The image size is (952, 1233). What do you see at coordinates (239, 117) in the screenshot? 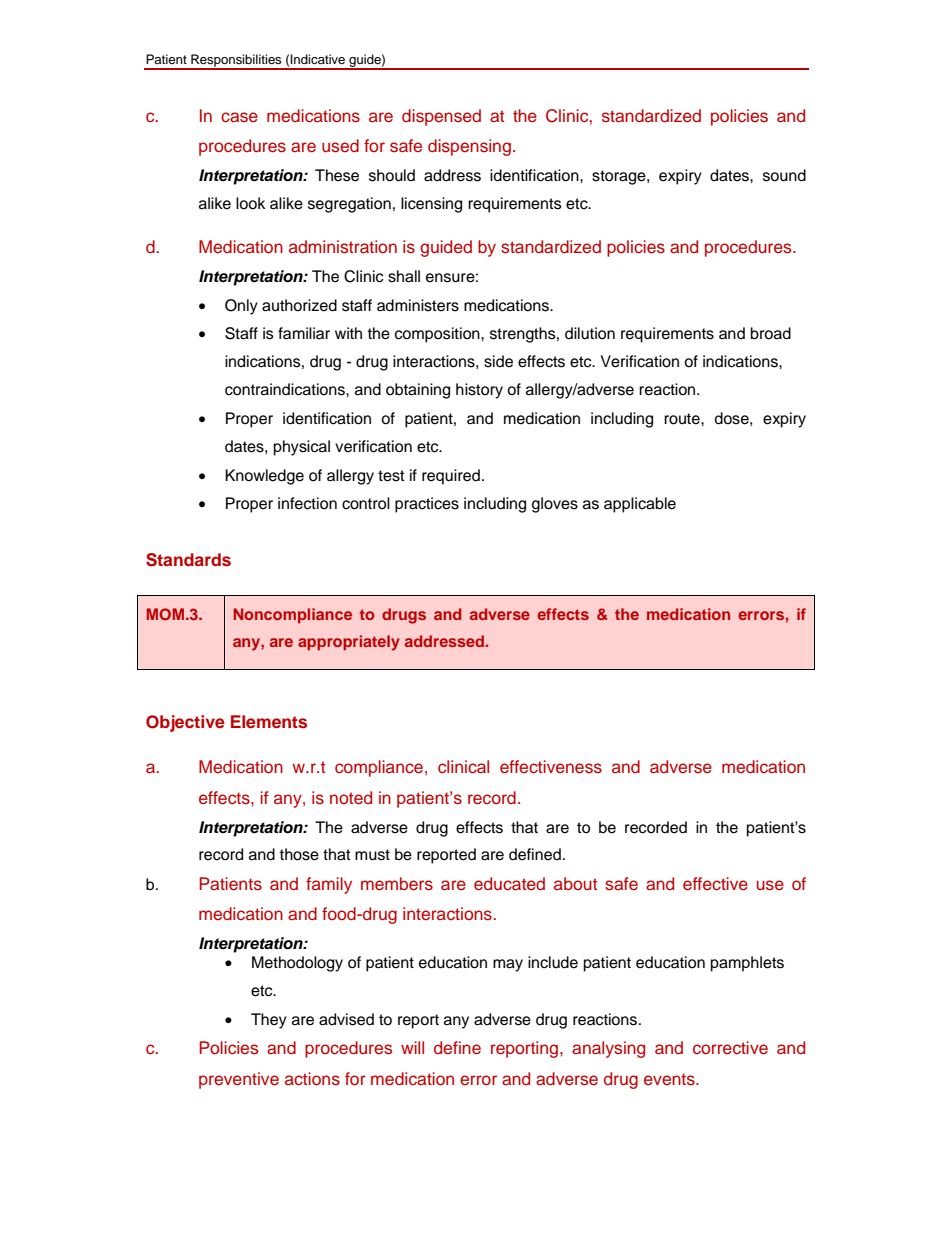
I see `case` at bounding box center [239, 117].
